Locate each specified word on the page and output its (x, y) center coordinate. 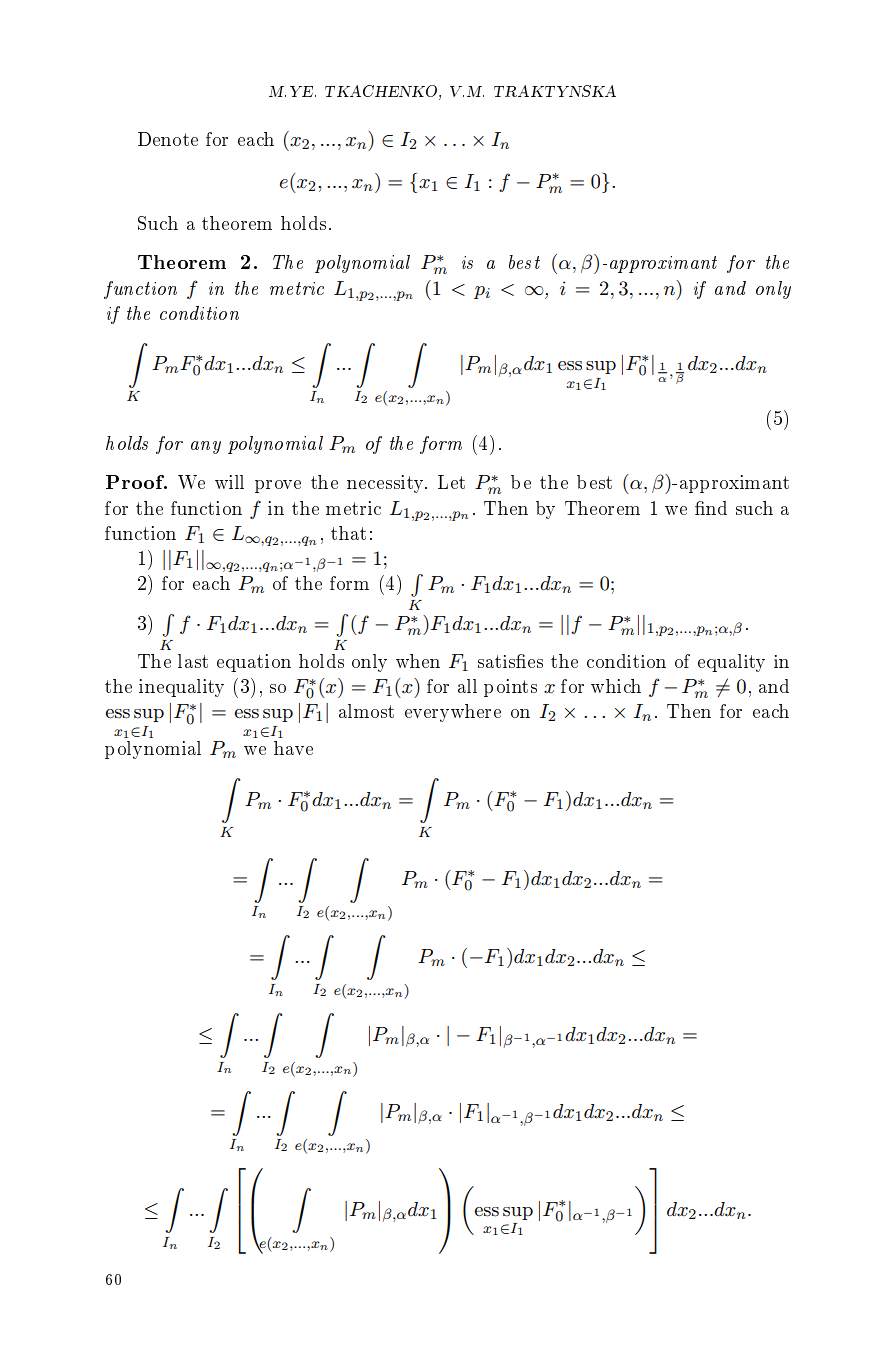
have (293, 748)
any (206, 447)
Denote (168, 139)
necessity (387, 484)
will (229, 482)
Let (451, 482)
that (348, 533)
